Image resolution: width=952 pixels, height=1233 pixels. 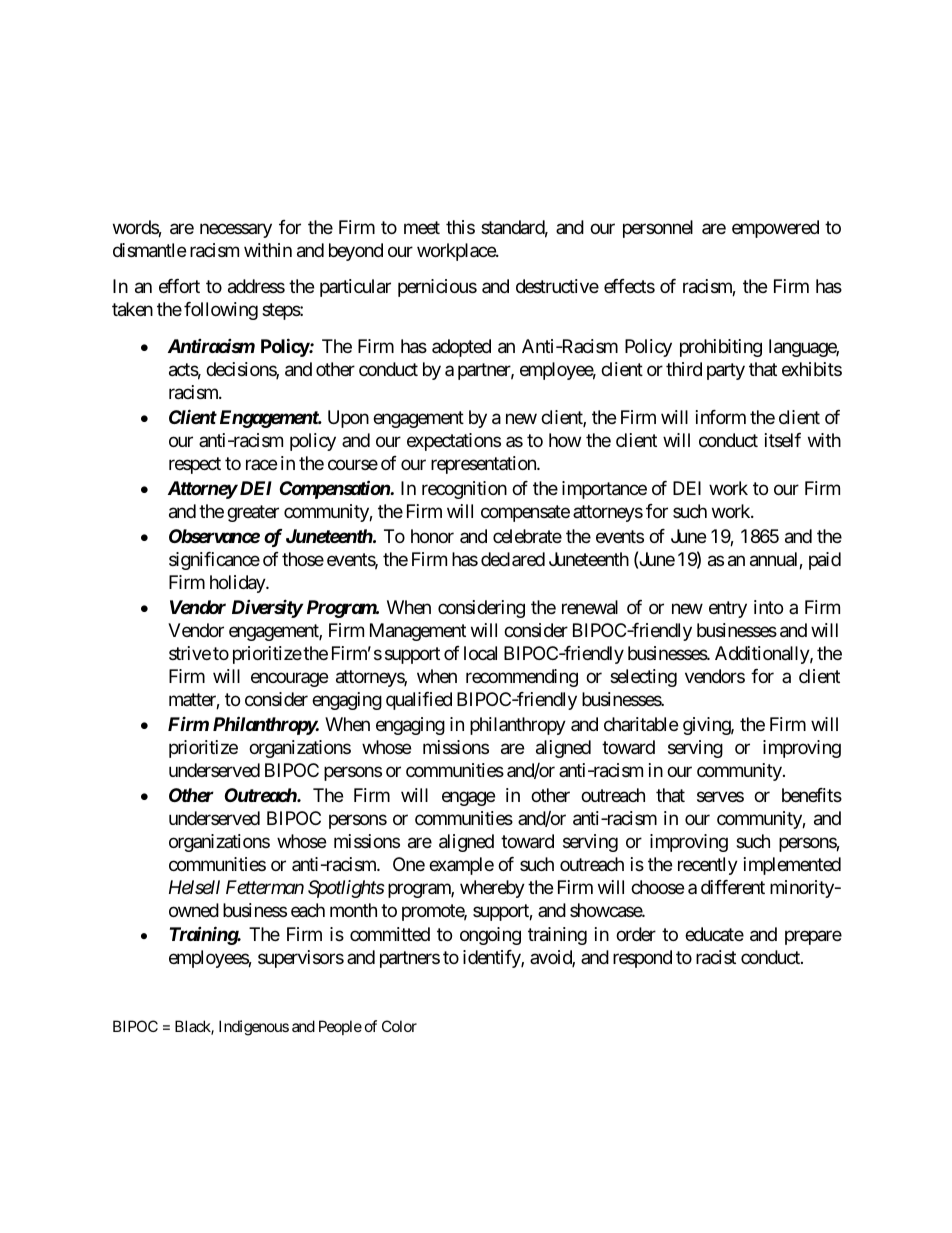 What do you see at coordinates (728, 609) in the screenshot?
I see `entry` at bounding box center [728, 609].
